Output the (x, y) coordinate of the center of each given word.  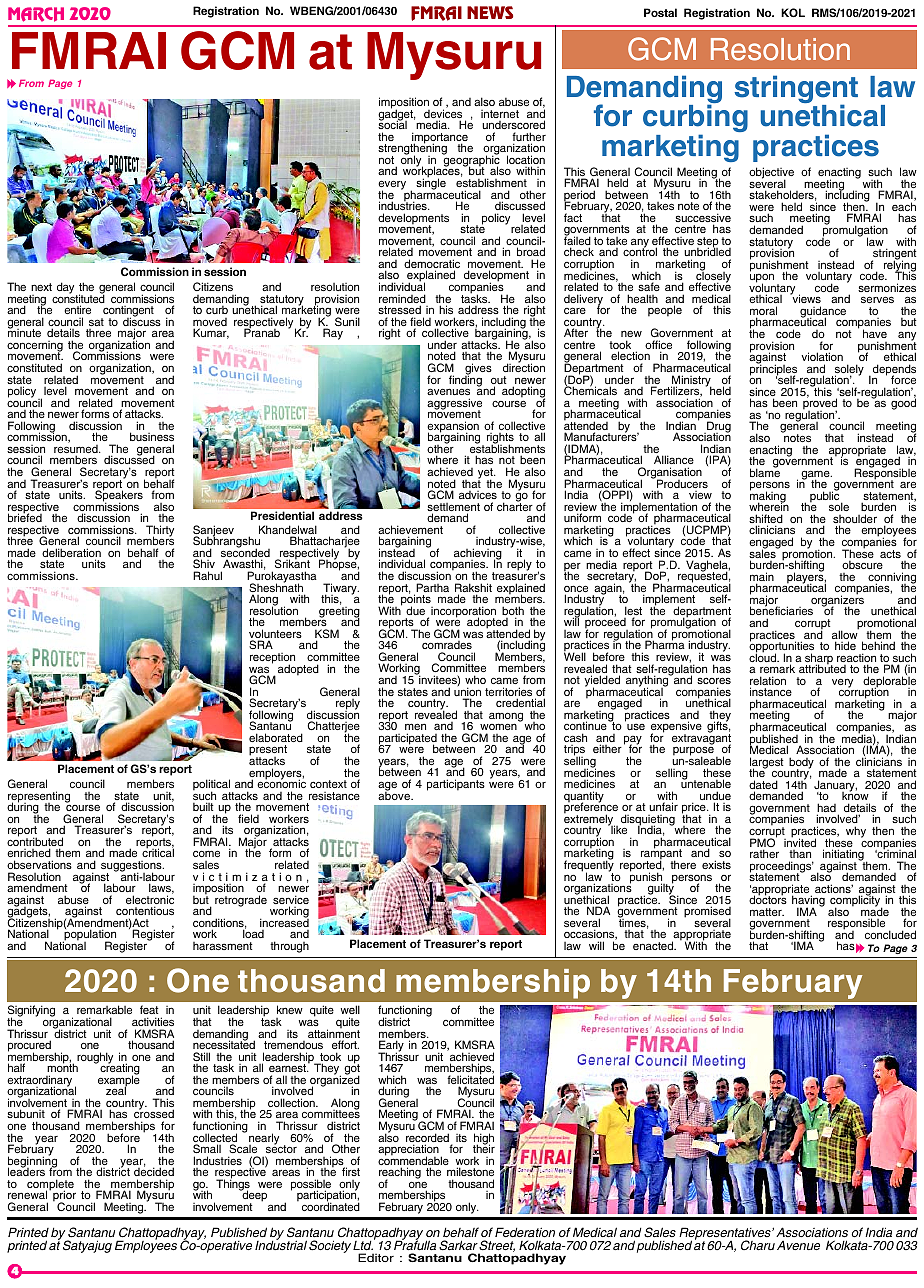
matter (767, 912)
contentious (145, 910)
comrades (447, 645)
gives (478, 370)
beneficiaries (781, 612)
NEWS (490, 12)
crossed (154, 1115)
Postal (660, 12)
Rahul (207, 575)
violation (822, 356)
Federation (525, 1232)
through (289, 947)
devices (443, 114)
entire (77, 309)
